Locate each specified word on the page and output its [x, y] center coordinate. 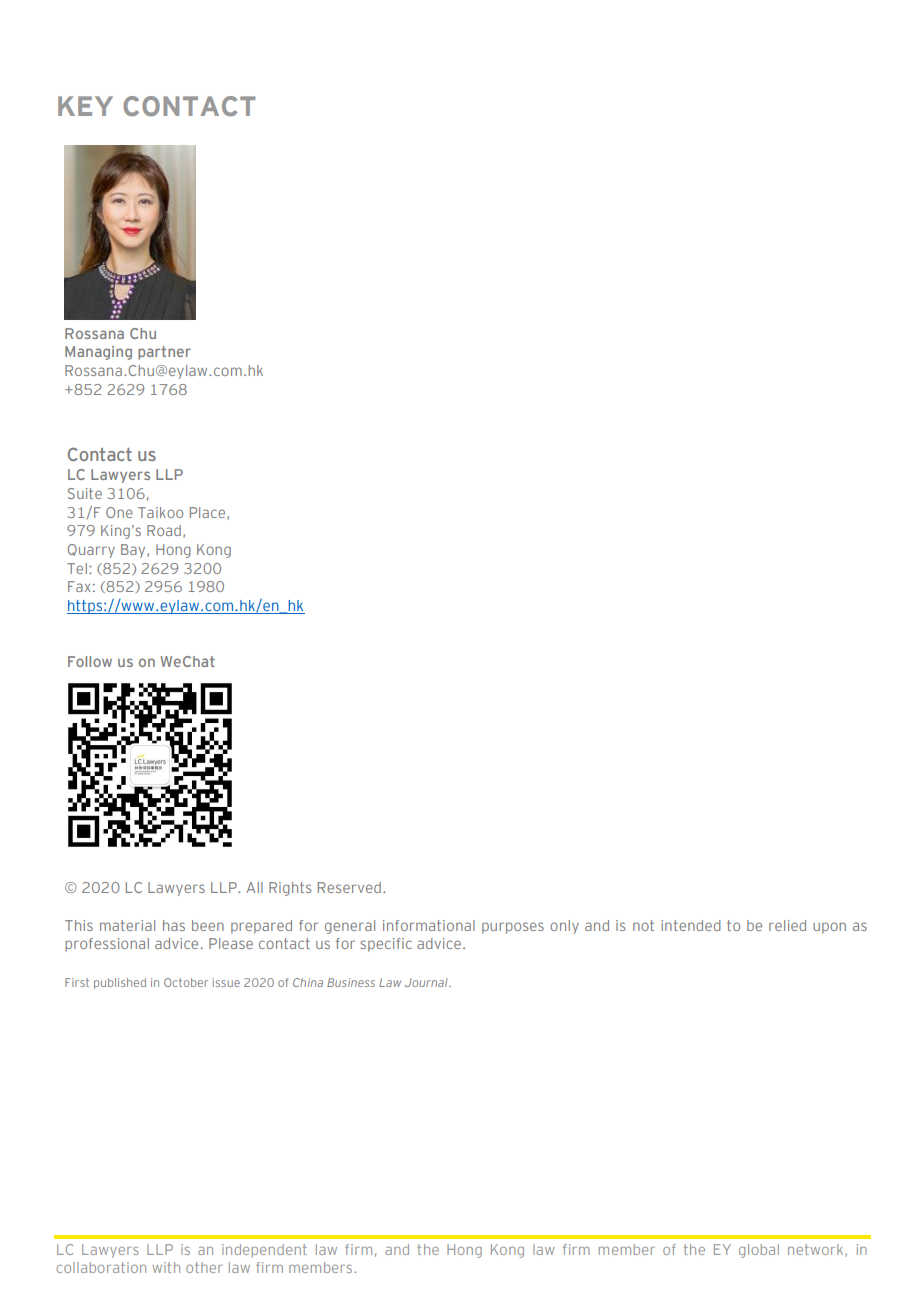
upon [829, 928]
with [166, 1267]
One [119, 512]
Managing [98, 353]
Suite [85, 493]
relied [787, 925]
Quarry [91, 551]
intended [691, 925]
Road [164, 530]
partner [164, 353]
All [254, 887]
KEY [85, 106]
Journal [427, 982]
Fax [79, 586]
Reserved [349, 887]
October [186, 982]
